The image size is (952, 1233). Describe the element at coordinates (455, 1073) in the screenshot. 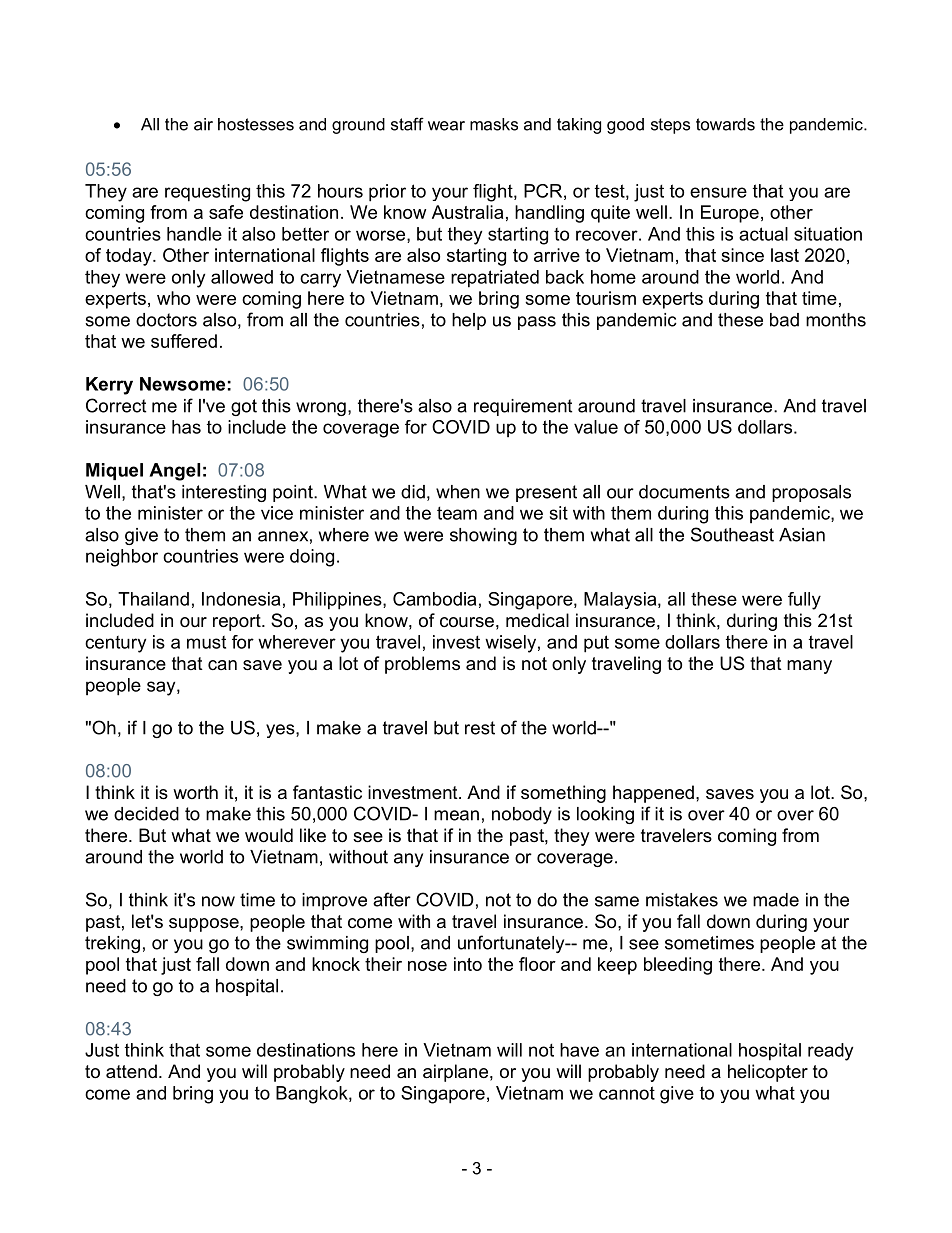

I see `airplane` at that location.
